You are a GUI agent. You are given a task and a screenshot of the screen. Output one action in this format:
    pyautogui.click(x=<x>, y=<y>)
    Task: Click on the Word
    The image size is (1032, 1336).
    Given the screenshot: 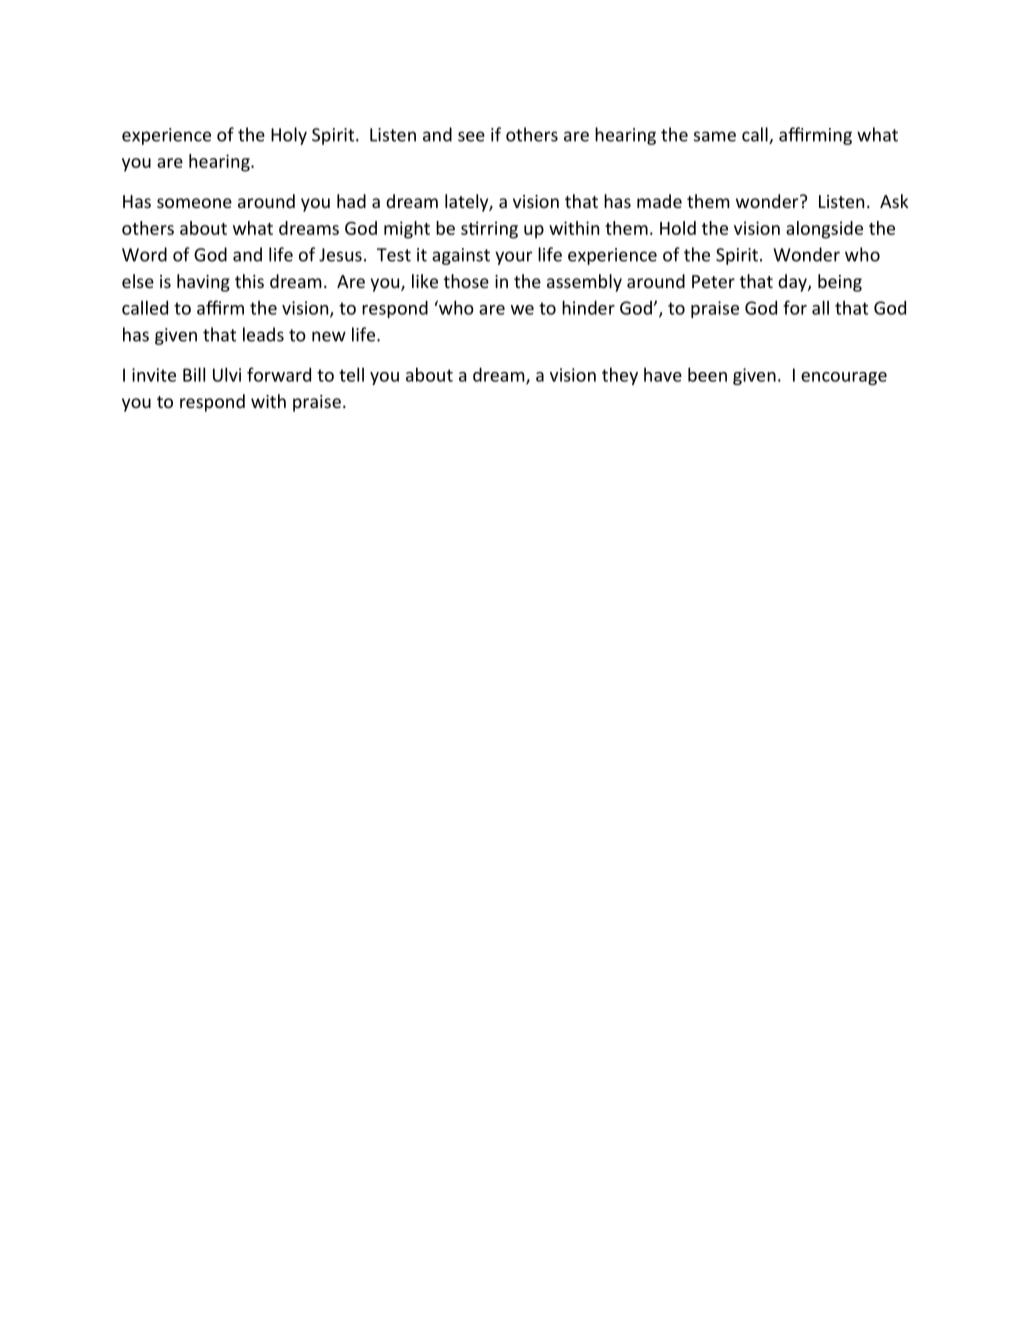 What is the action you would take?
    pyautogui.click(x=144, y=254)
